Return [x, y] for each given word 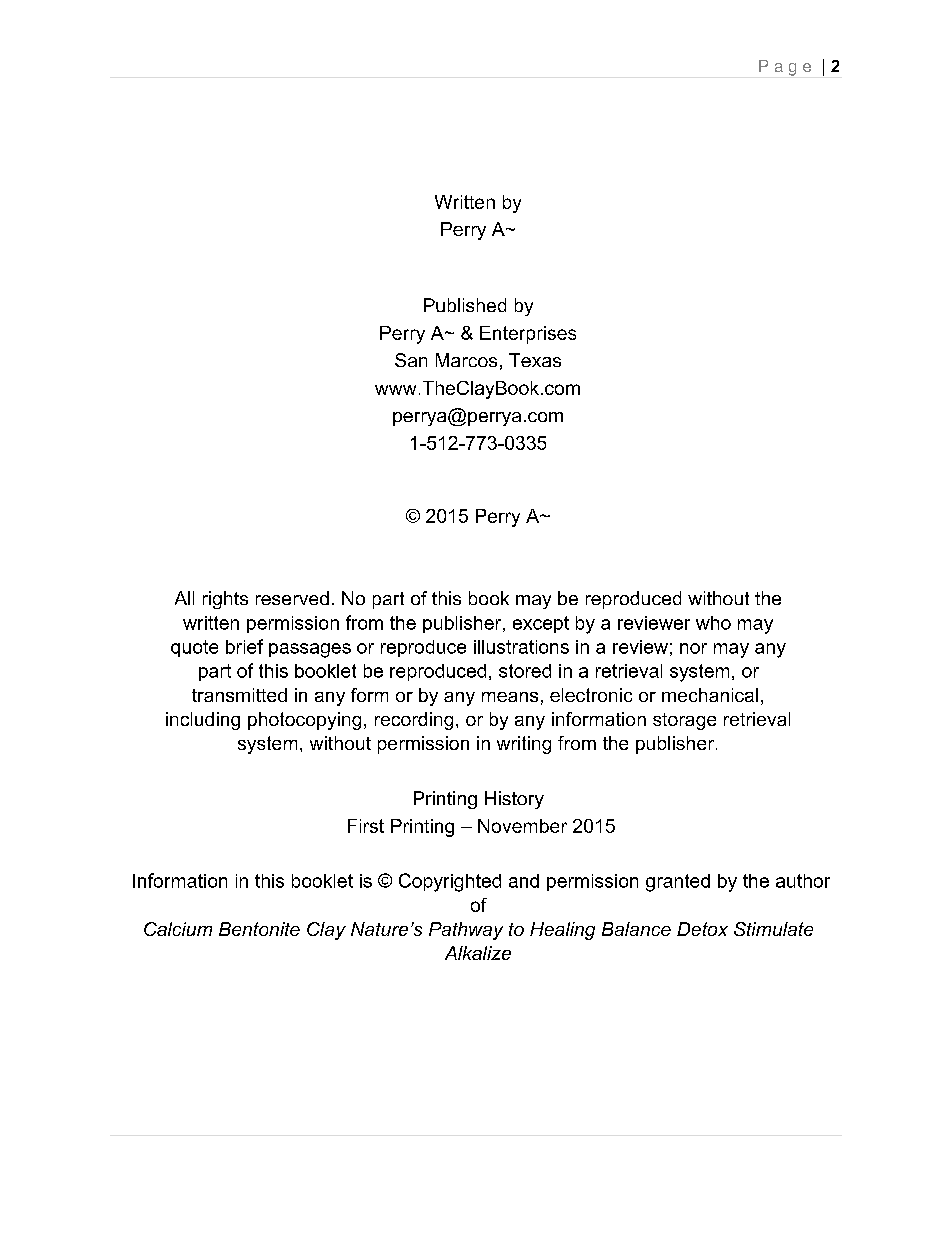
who [713, 623]
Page [785, 68]
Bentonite [259, 929]
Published [465, 305]
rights [225, 600]
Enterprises [528, 335]
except [541, 624]
